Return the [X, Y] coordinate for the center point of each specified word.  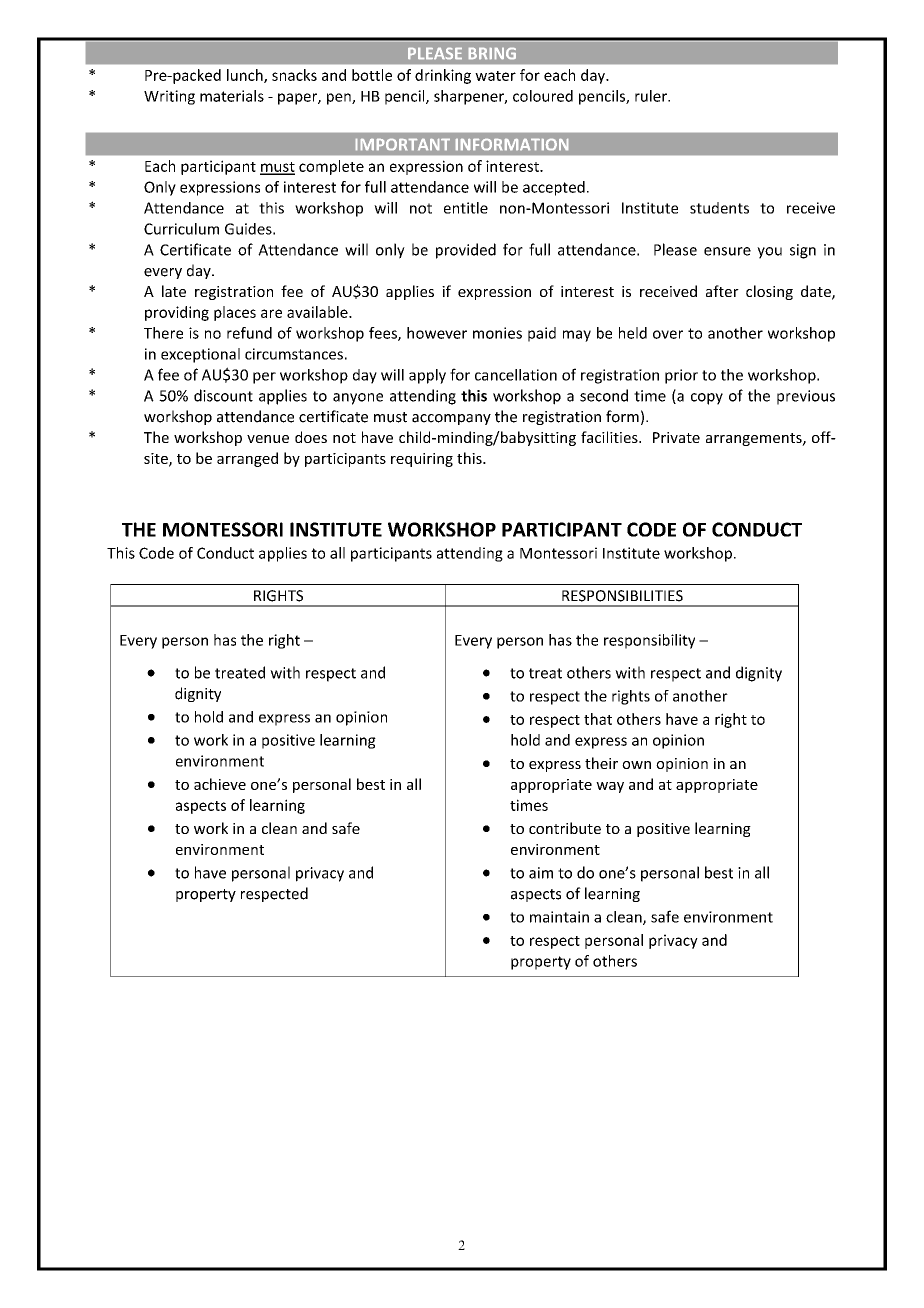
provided [466, 251]
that [598, 719]
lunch [246, 76]
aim [541, 873]
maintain [559, 917]
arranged [247, 459]
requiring [422, 460]
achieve [220, 784]
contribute [565, 828]
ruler [652, 96]
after [722, 291]
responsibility [649, 641]
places [235, 313]
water [495, 76]
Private [676, 437]
